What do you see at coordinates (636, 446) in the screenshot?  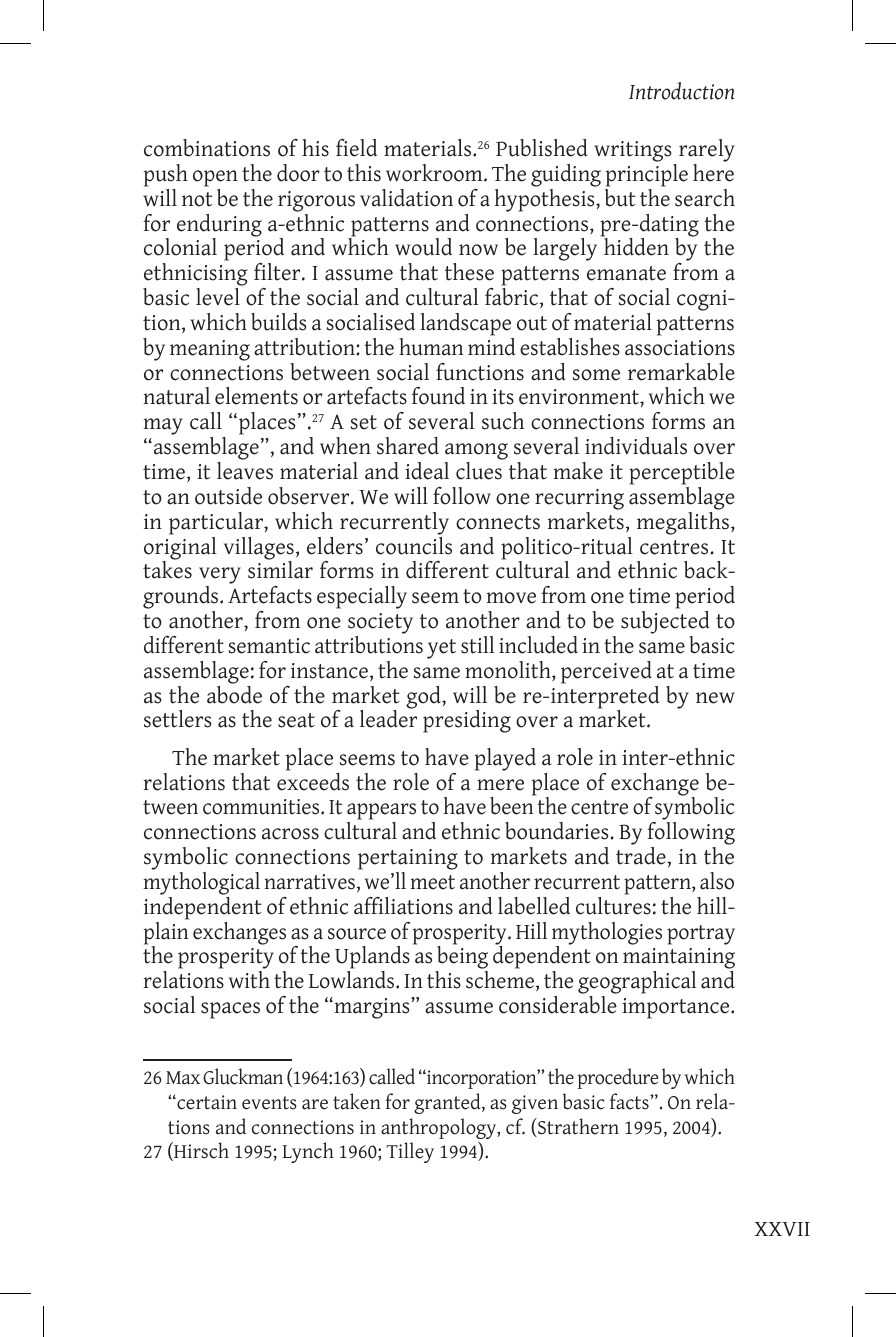 I see `individuals` at bounding box center [636, 446].
